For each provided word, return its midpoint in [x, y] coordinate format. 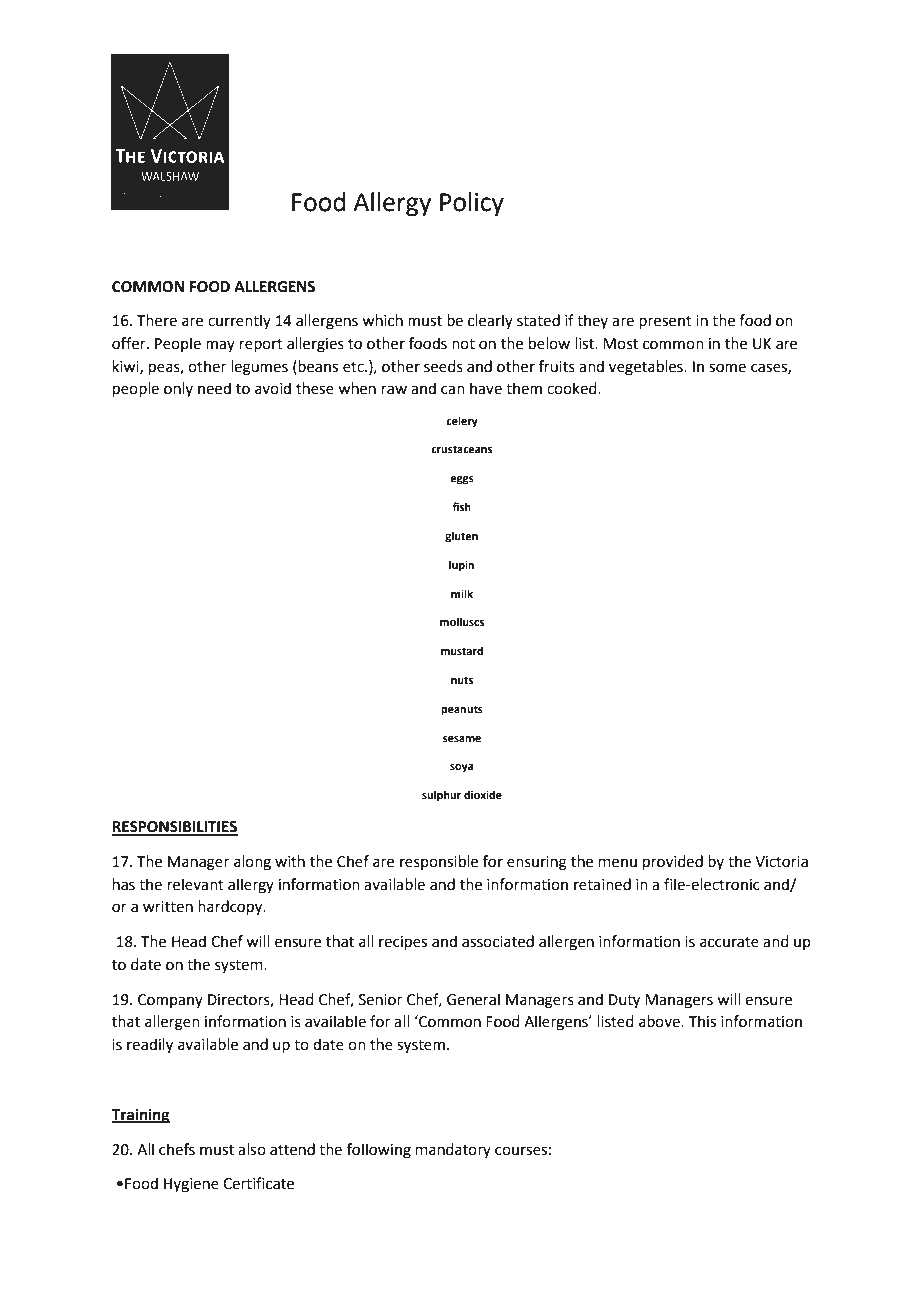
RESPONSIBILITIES [175, 828]
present [665, 322]
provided [673, 862]
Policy [472, 204]
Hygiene [191, 1185]
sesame [462, 739]
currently [239, 321]
